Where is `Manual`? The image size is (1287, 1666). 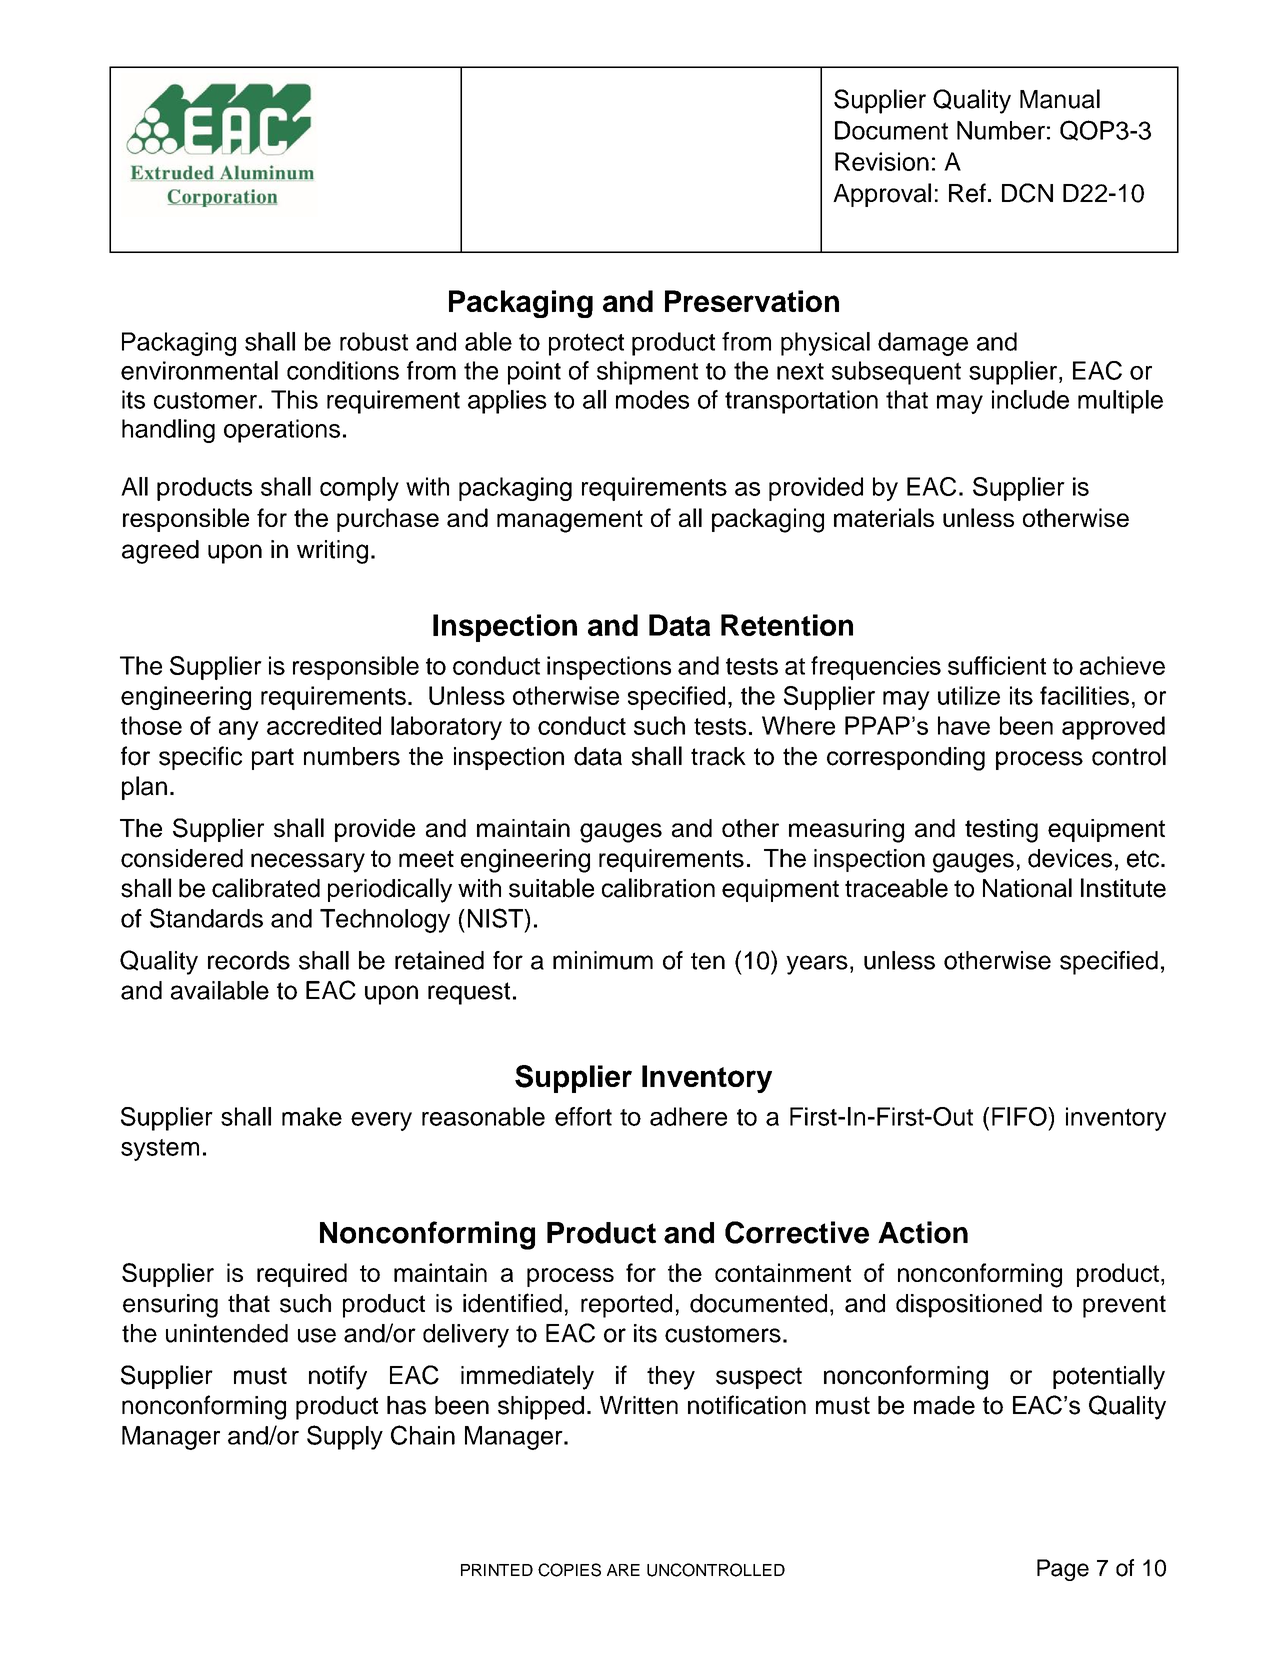
Manual is located at coordinates (1060, 99).
